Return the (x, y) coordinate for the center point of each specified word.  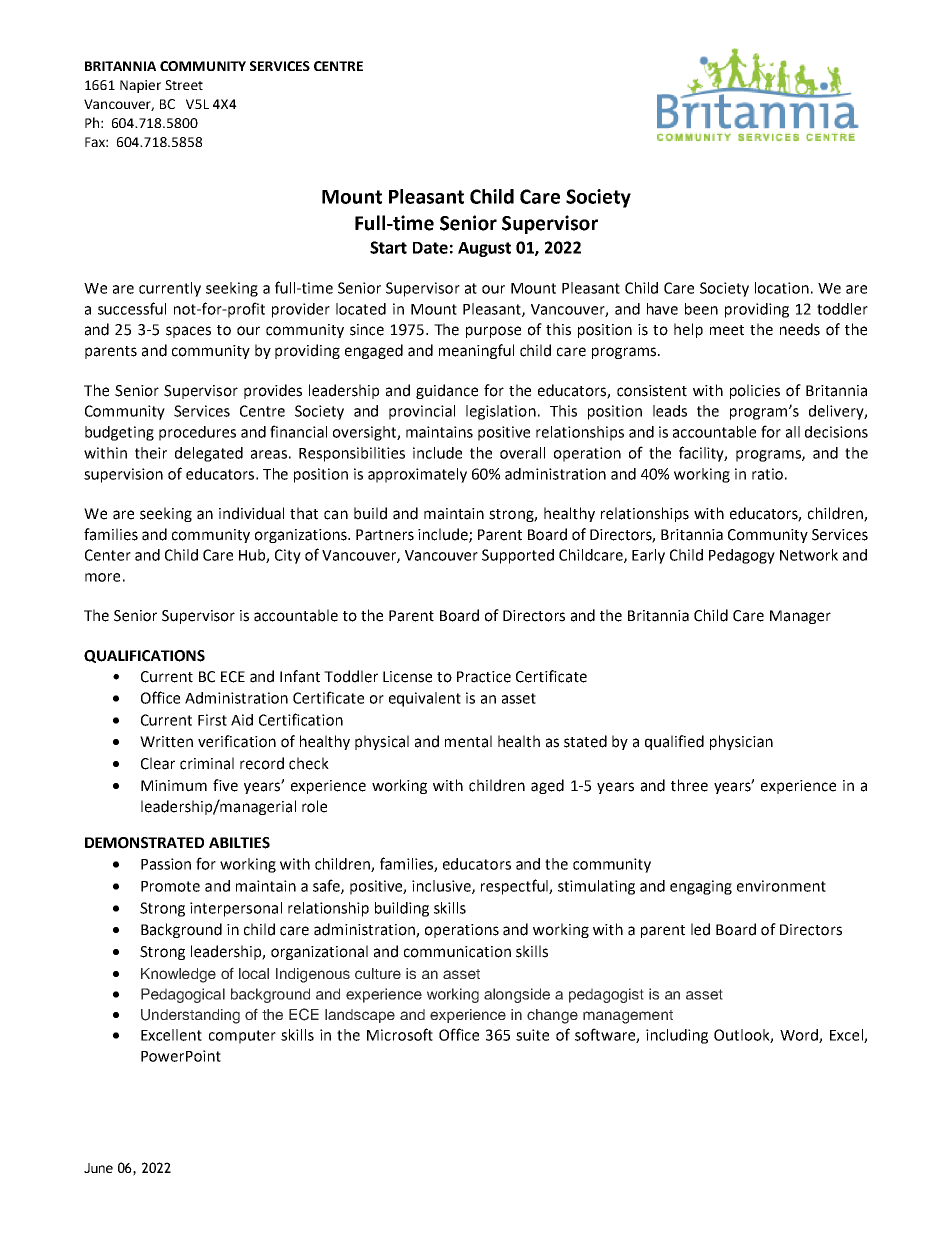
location (782, 288)
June (98, 1168)
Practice (484, 677)
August (484, 249)
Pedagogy (742, 556)
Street (184, 85)
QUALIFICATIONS (144, 656)
